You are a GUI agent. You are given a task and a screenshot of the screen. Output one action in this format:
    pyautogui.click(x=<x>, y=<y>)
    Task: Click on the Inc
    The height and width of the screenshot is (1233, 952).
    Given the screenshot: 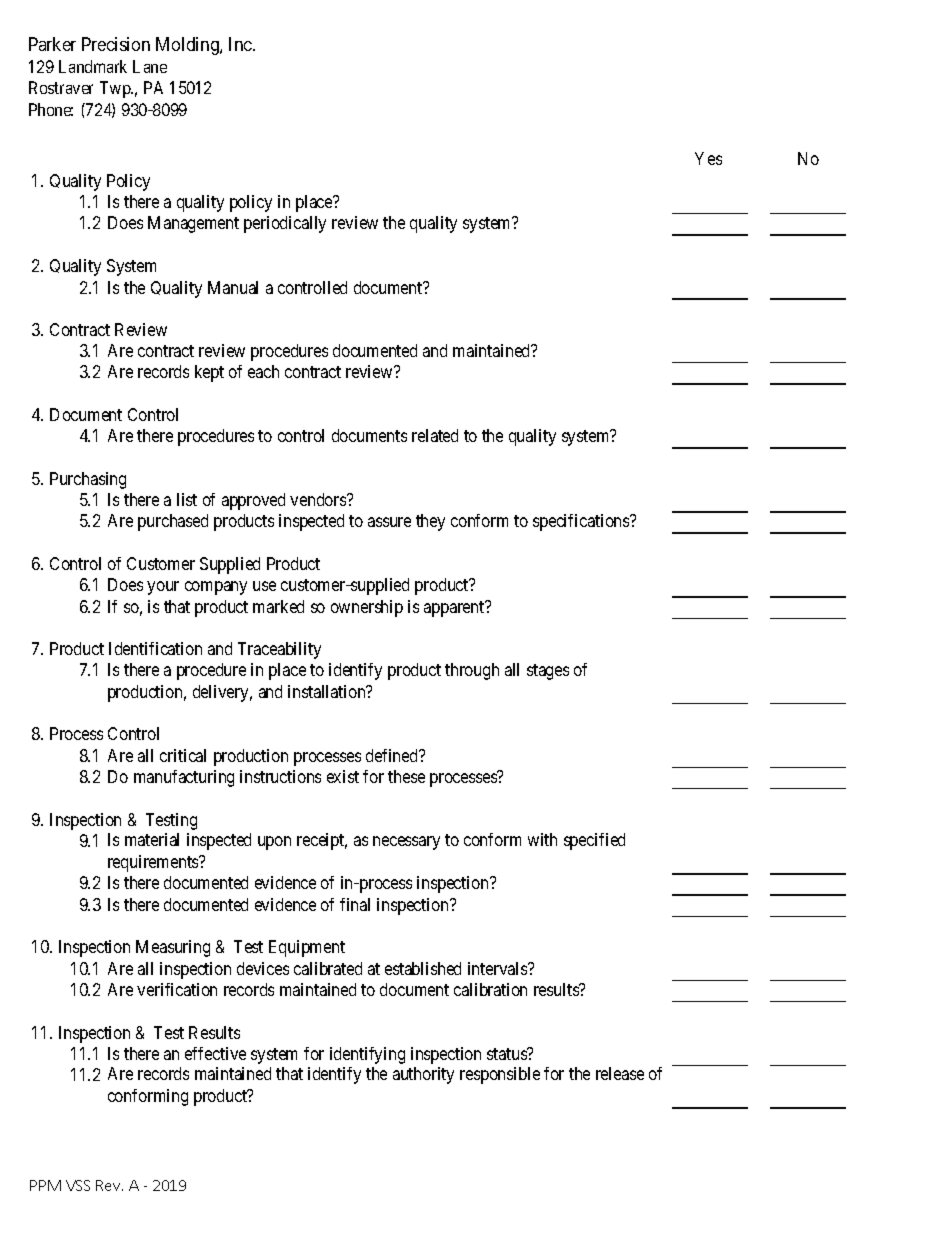 What is the action you would take?
    pyautogui.click(x=241, y=44)
